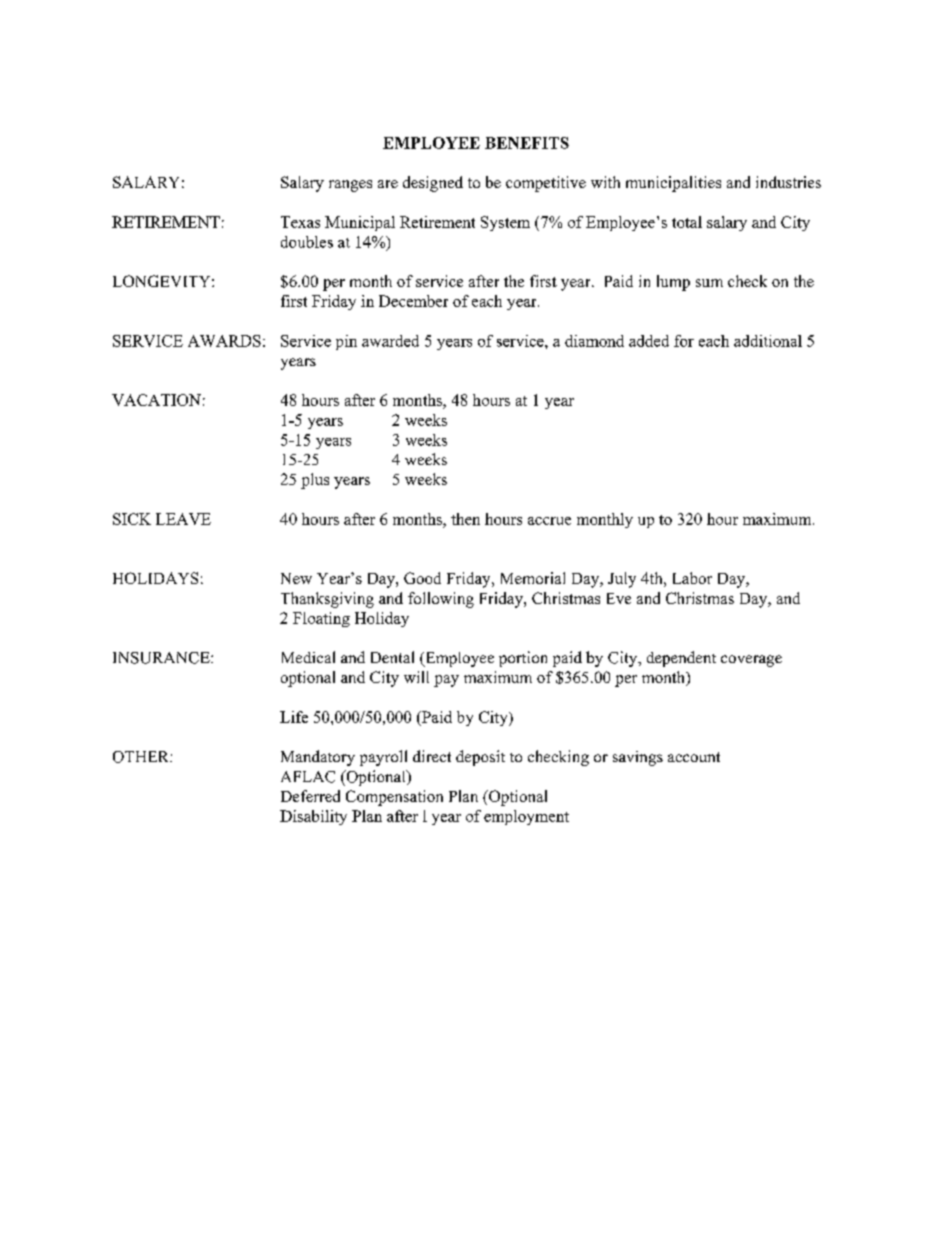  I want to click on awarded, so click(390, 341).
